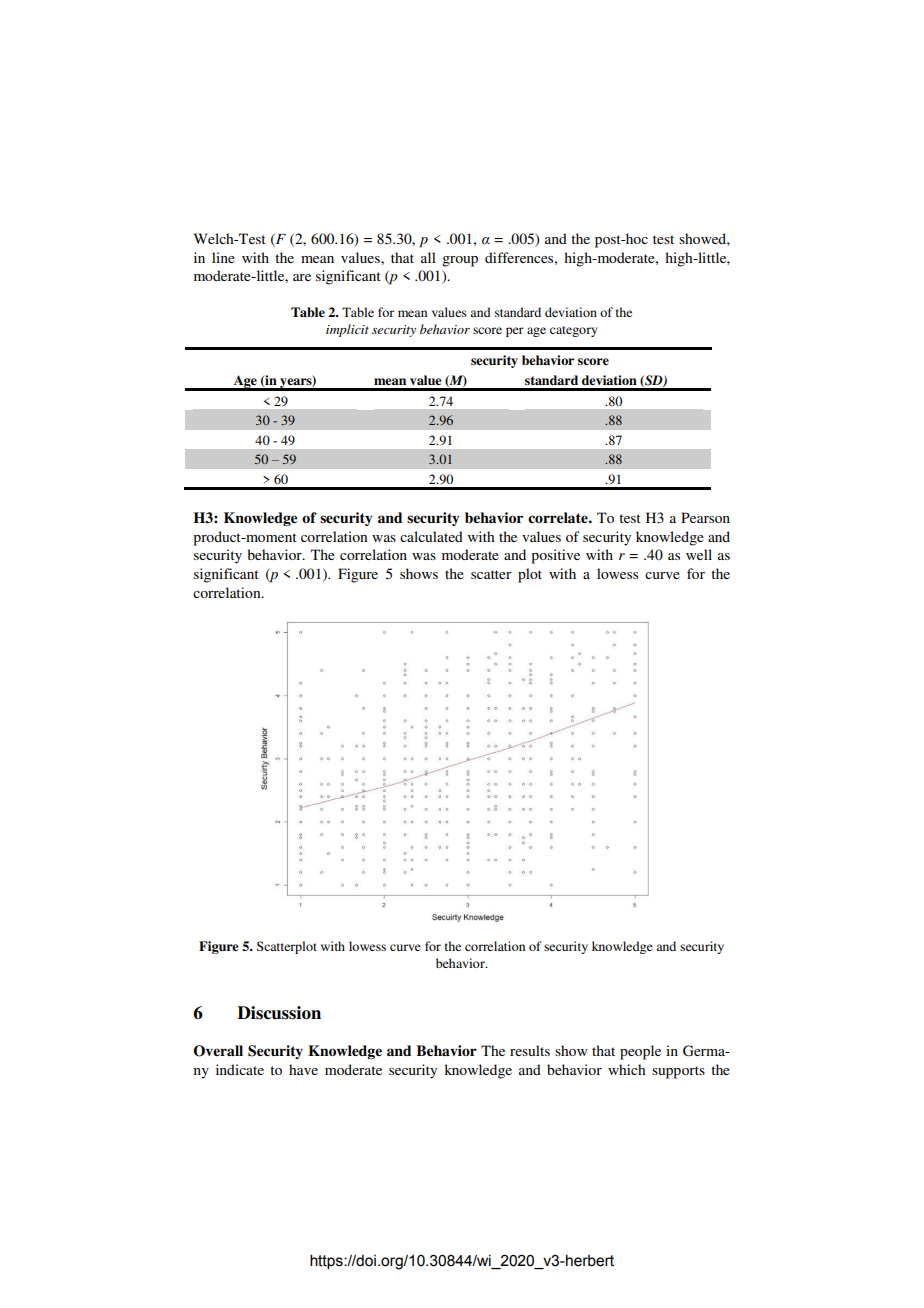 This screenshot has width=924, height=1308. I want to click on results, so click(530, 1050).
